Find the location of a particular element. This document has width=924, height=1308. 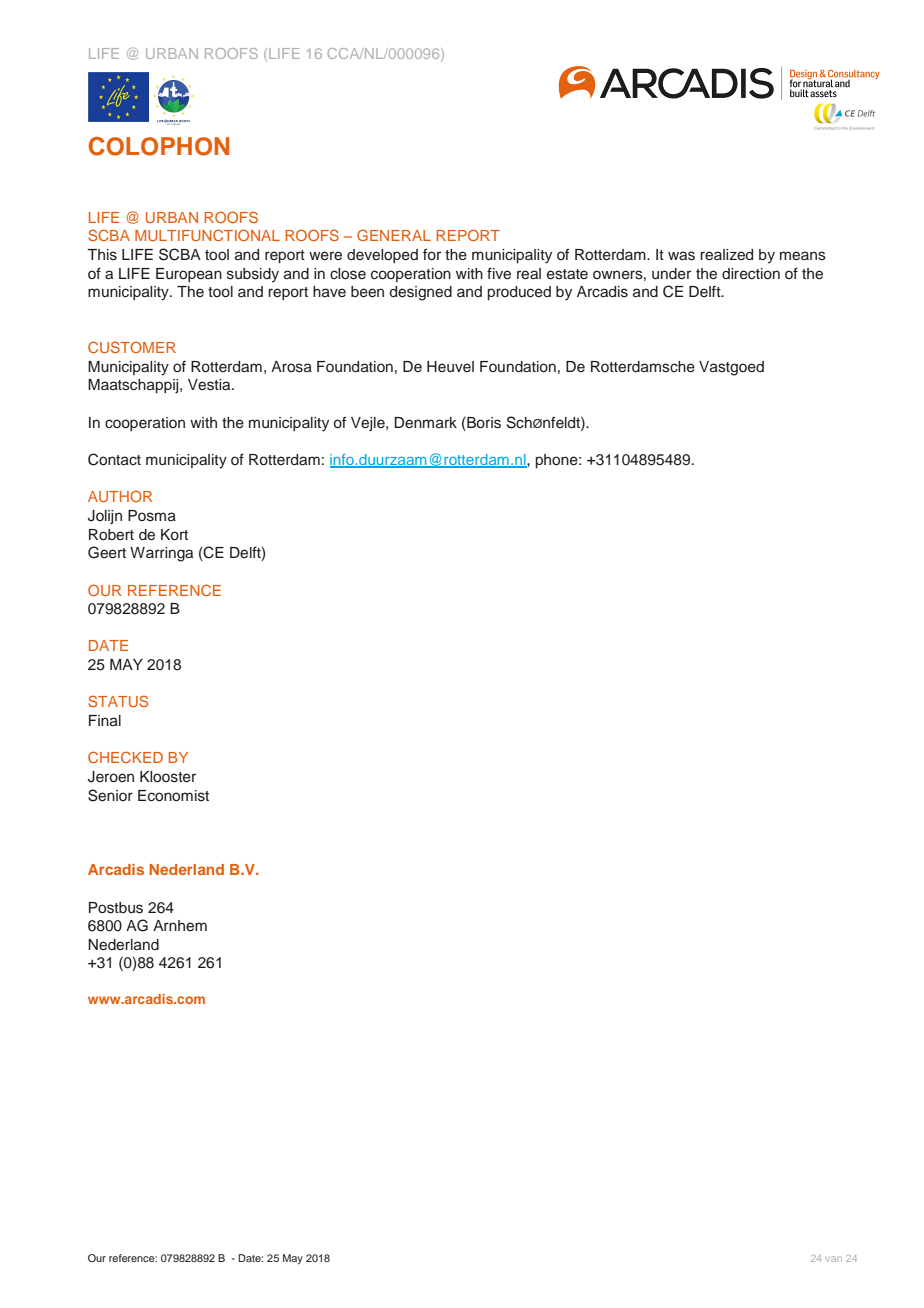

Contact is located at coordinates (114, 459).
